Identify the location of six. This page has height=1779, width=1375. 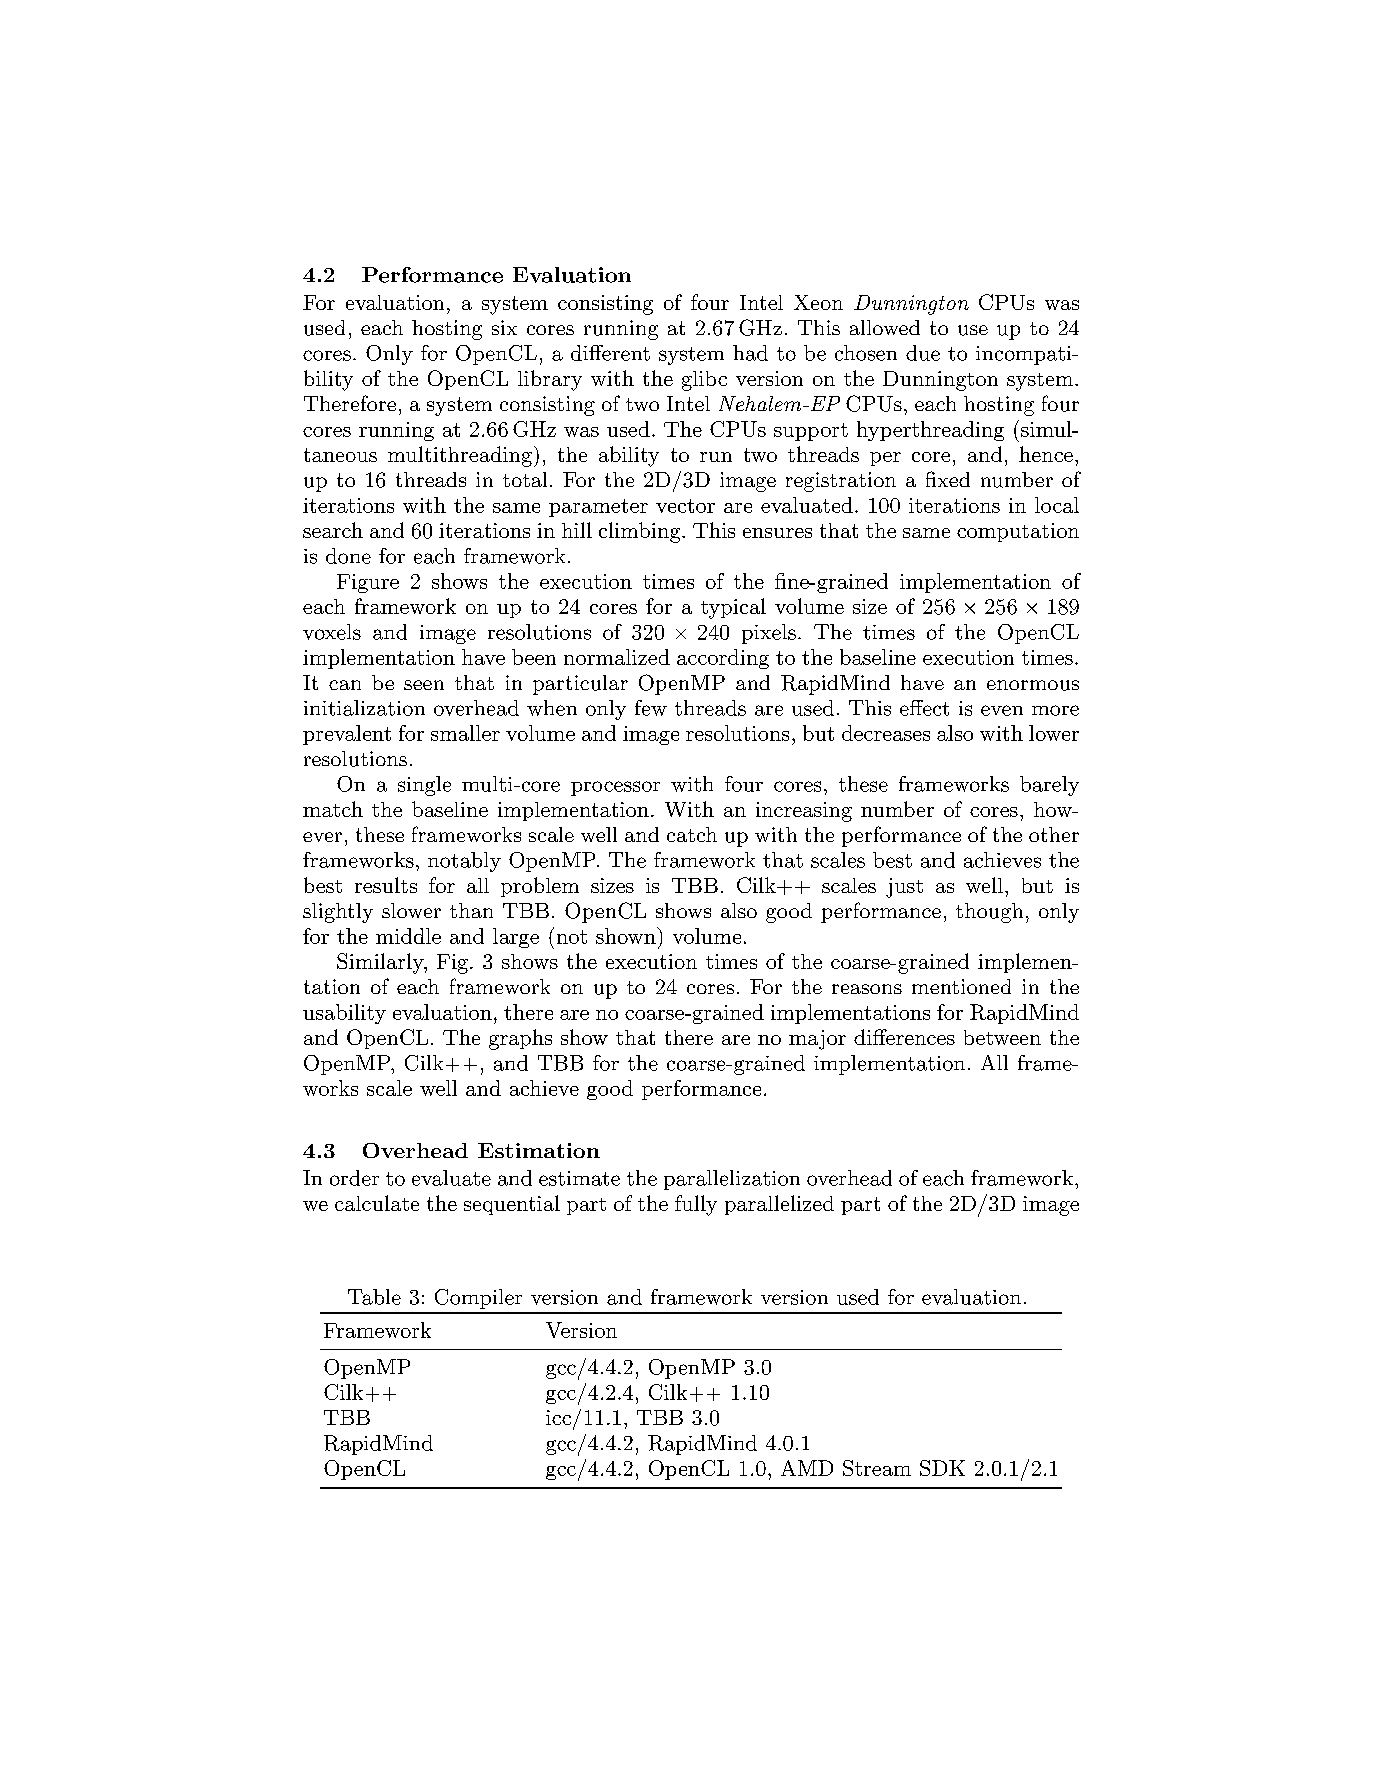
(504, 327).
